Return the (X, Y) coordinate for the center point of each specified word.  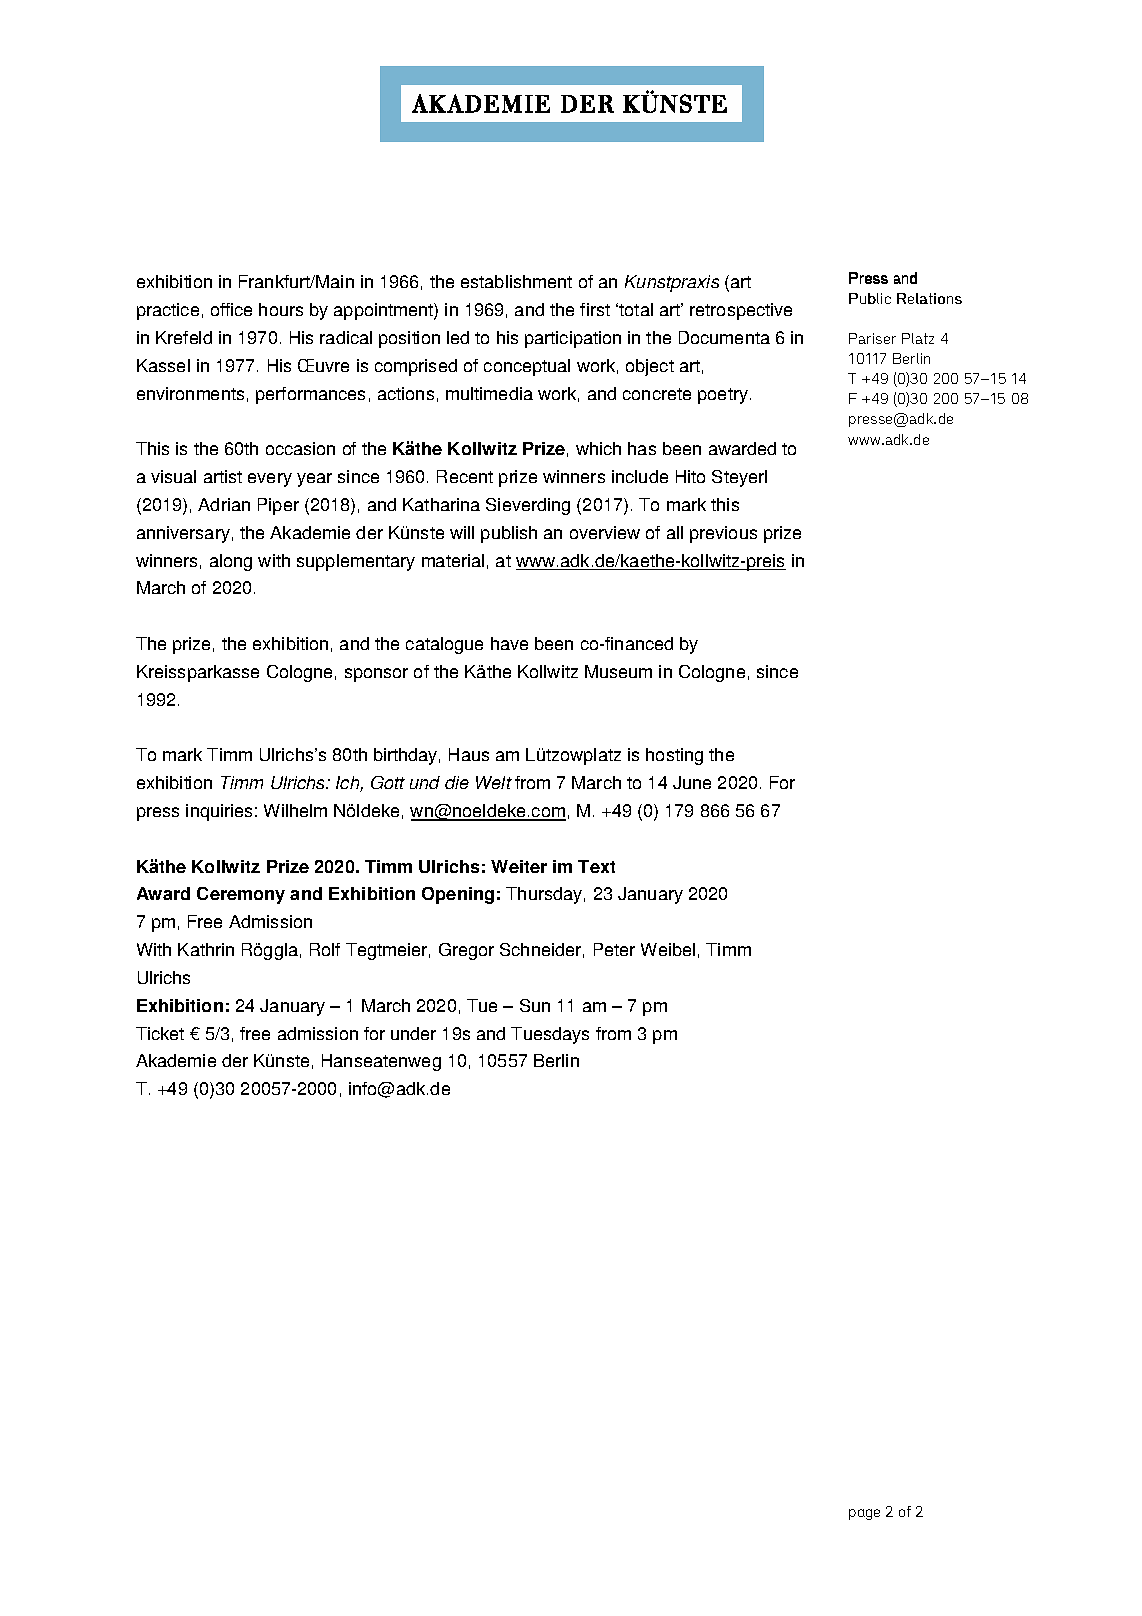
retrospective (741, 311)
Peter (614, 949)
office (231, 309)
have (509, 643)
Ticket (160, 1033)
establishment (516, 281)
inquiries (219, 812)
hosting (674, 756)
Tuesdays (550, 1035)
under (413, 1033)
